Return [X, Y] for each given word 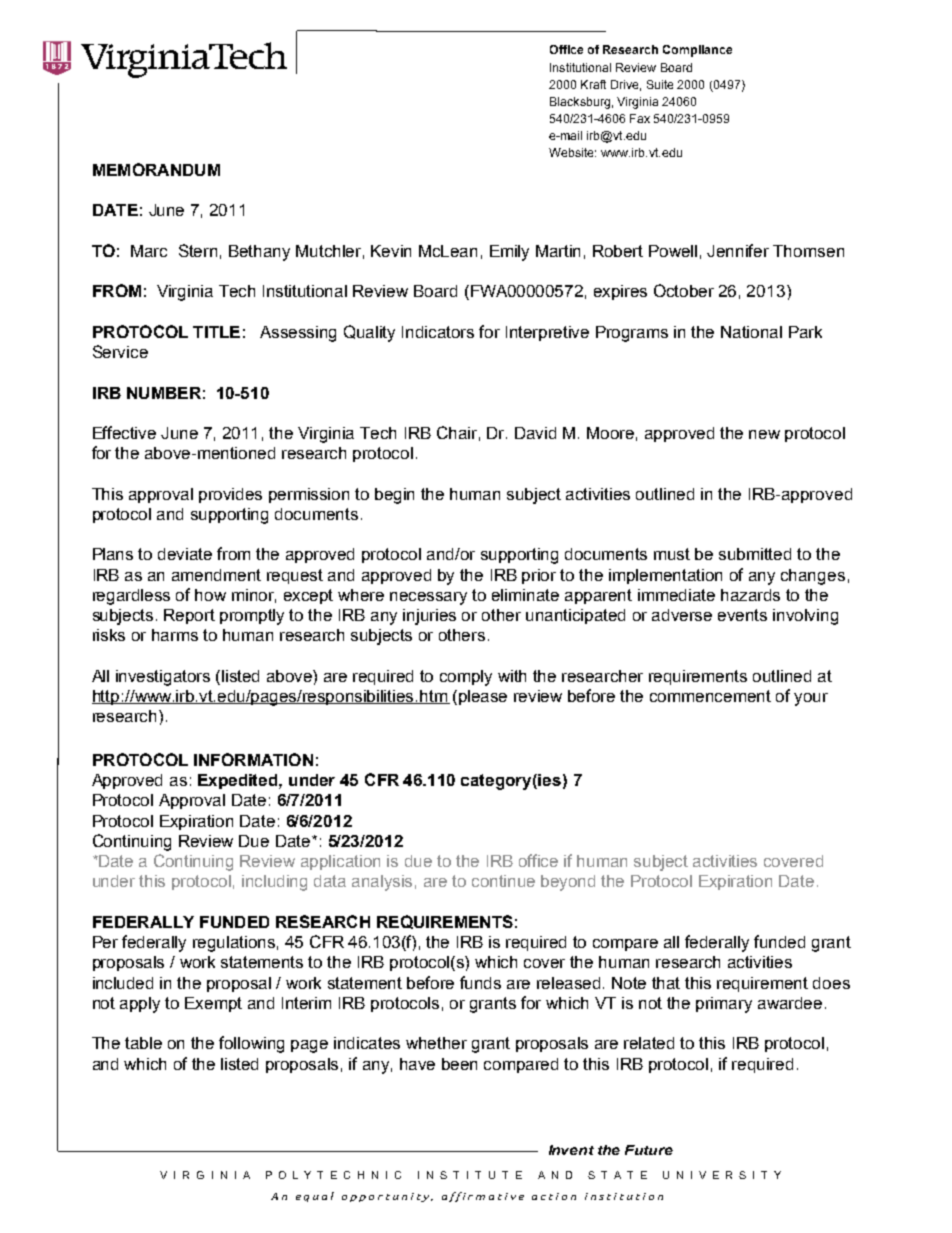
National [751, 332]
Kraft [593, 84]
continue [503, 881]
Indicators [438, 332]
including [274, 883]
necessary [428, 598]
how [210, 595]
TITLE [216, 332]
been [459, 1064]
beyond [568, 883]
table [143, 1043]
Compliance [697, 51]
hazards [750, 595]
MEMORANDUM [156, 169]
